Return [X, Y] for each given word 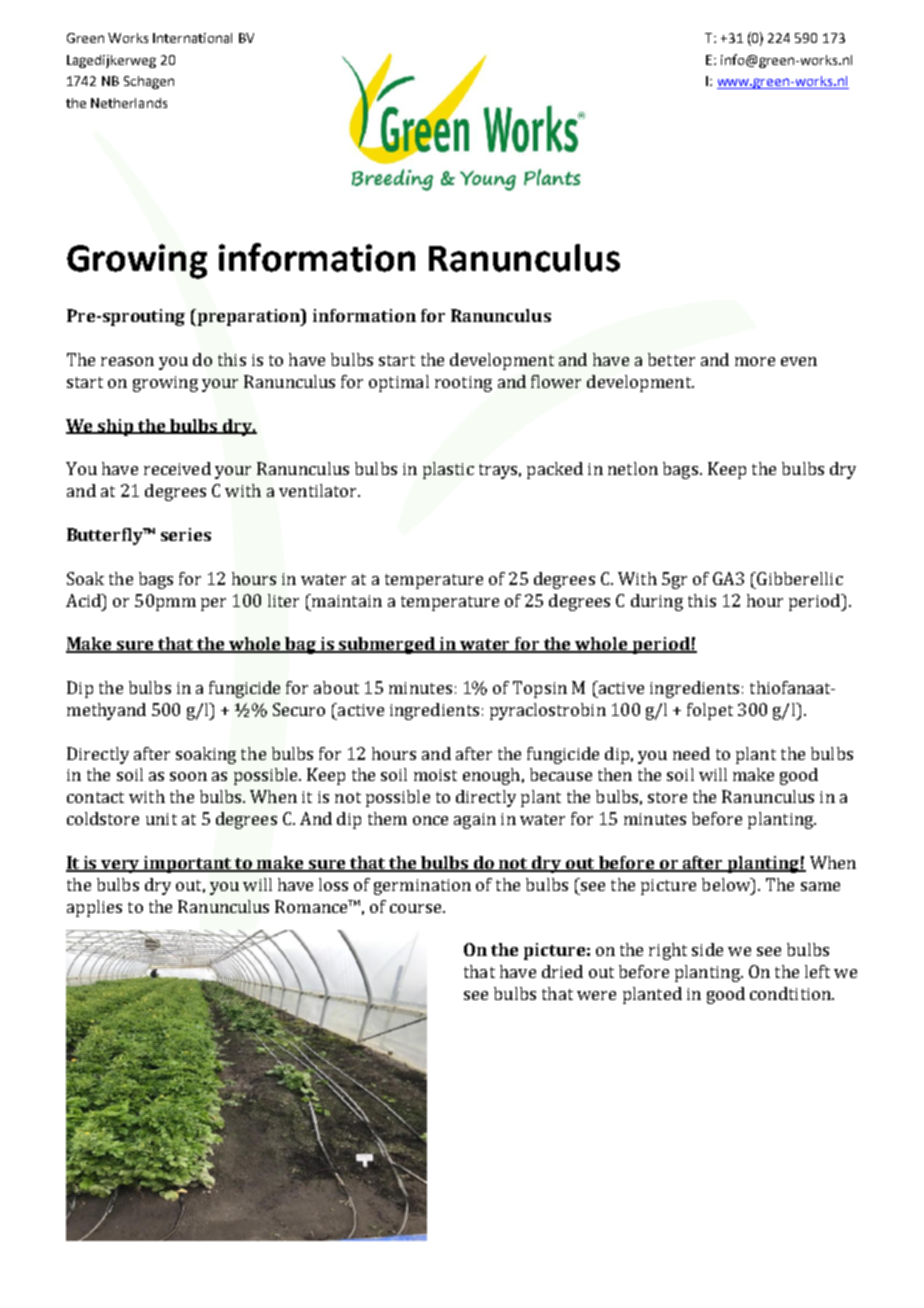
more [755, 361]
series [186, 534]
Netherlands [129, 103]
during [657, 602]
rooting [463, 384]
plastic [448, 470]
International [192, 38]
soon [188, 776]
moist [435, 775]
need [691, 753]
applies [94, 908]
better [671, 359]
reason [127, 361]
